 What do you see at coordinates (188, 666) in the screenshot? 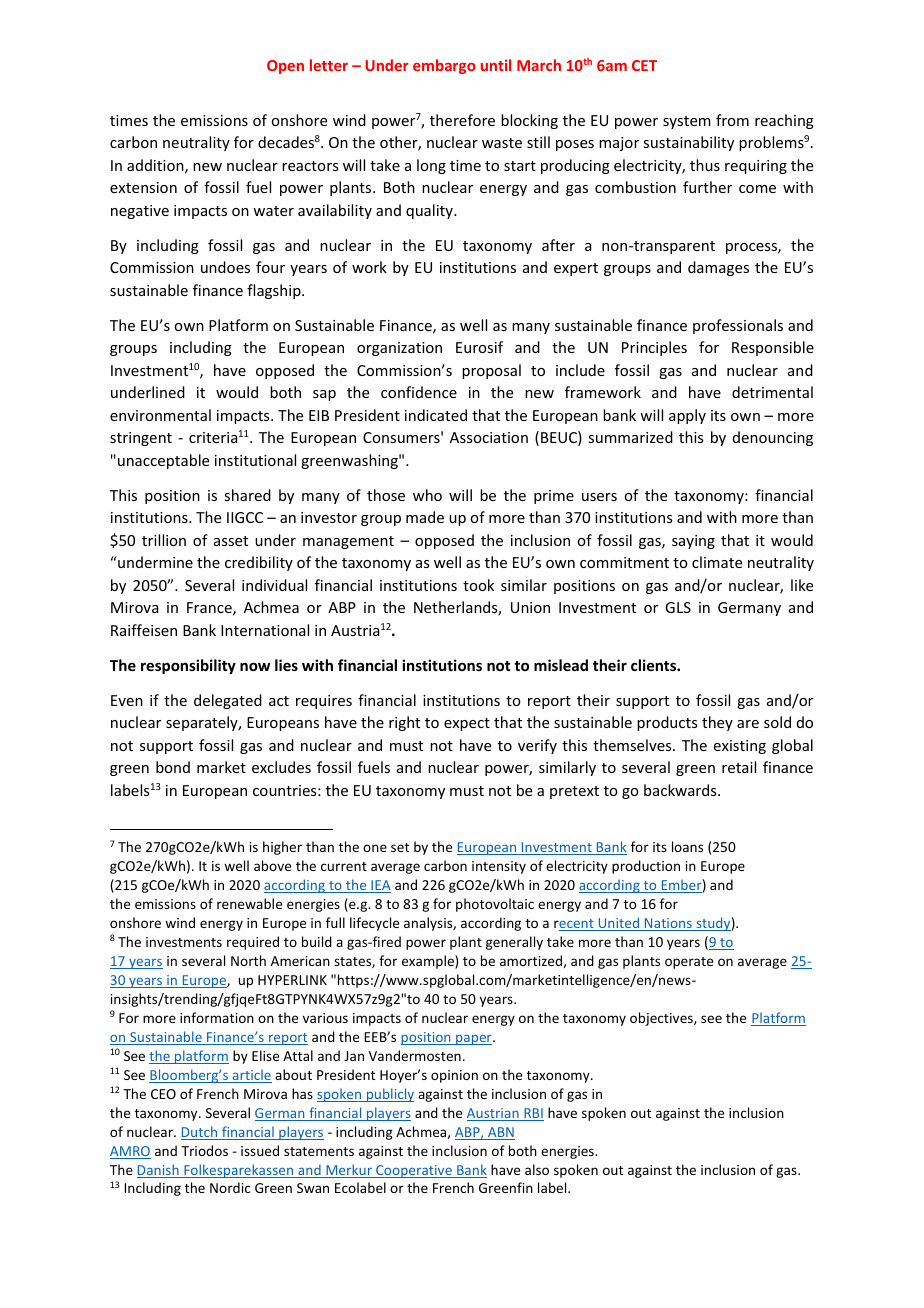
I see `responsibility` at bounding box center [188, 666].
